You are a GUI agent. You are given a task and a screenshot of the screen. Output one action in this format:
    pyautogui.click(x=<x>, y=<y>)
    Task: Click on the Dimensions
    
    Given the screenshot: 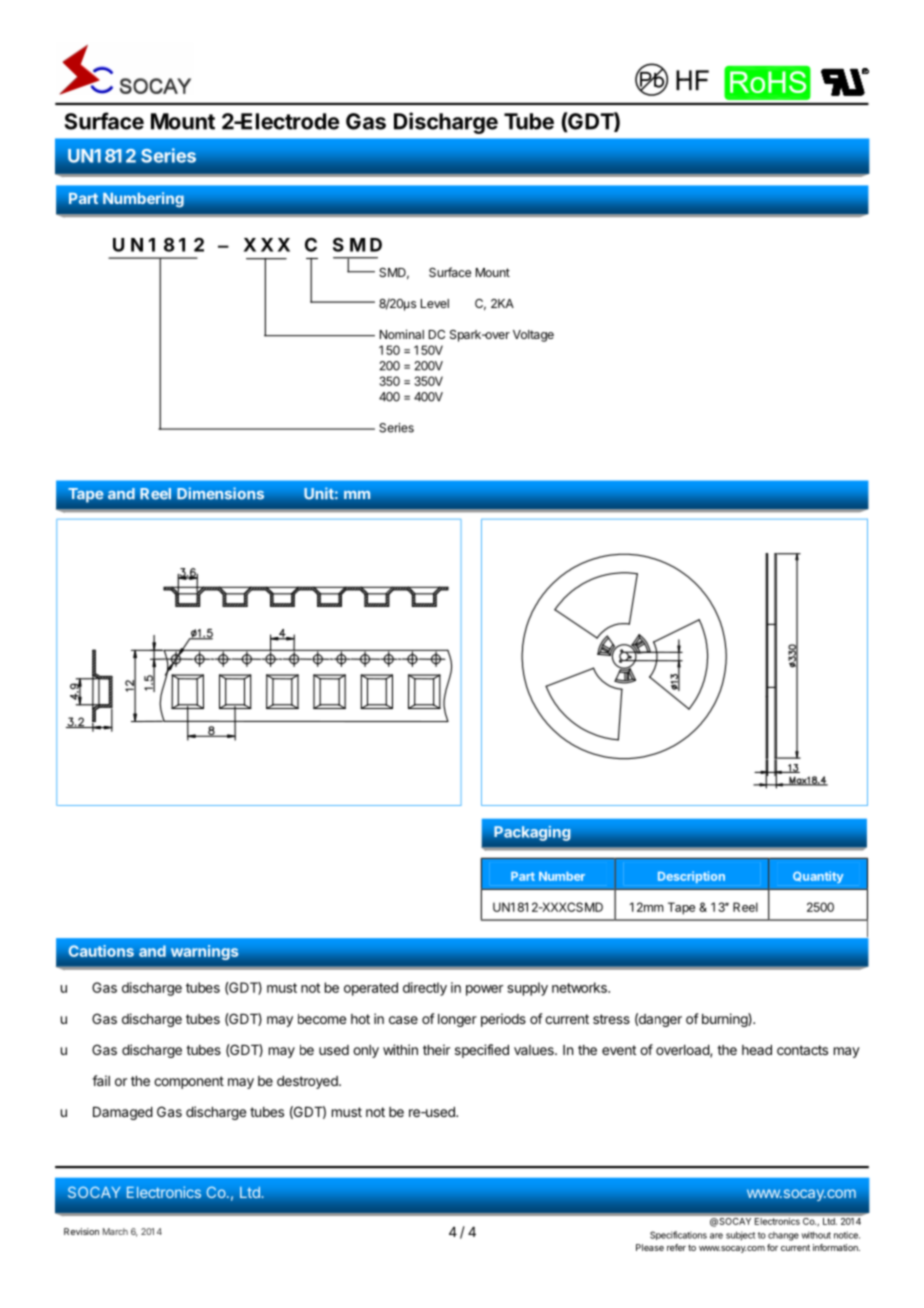 What is the action you would take?
    pyautogui.click(x=220, y=493)
